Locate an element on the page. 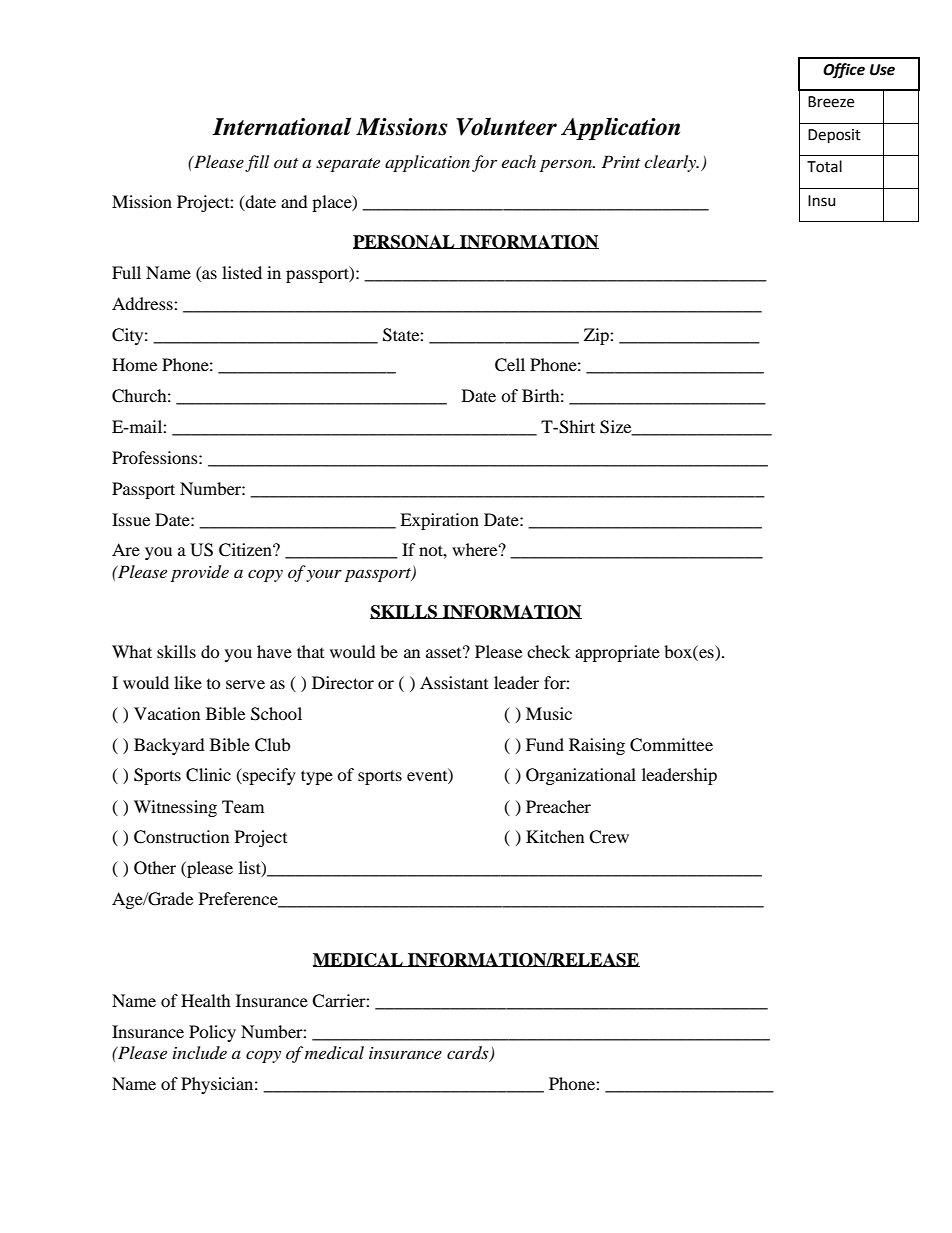 This image has width=952, height=1233. Policy is located at coordinates (212, 1033).
